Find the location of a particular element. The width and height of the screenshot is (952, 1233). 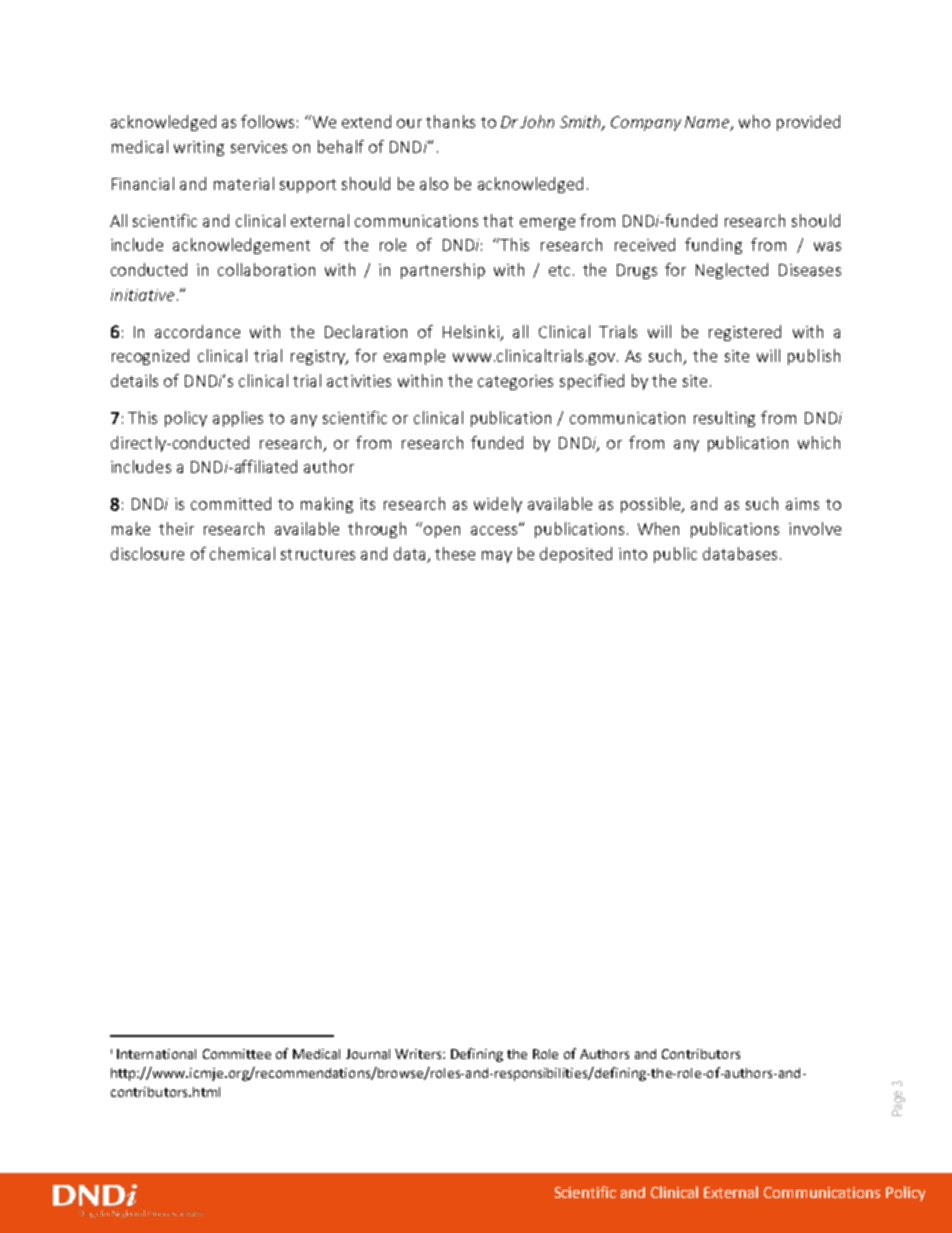

chemical is located at coordinates (242, 553).
